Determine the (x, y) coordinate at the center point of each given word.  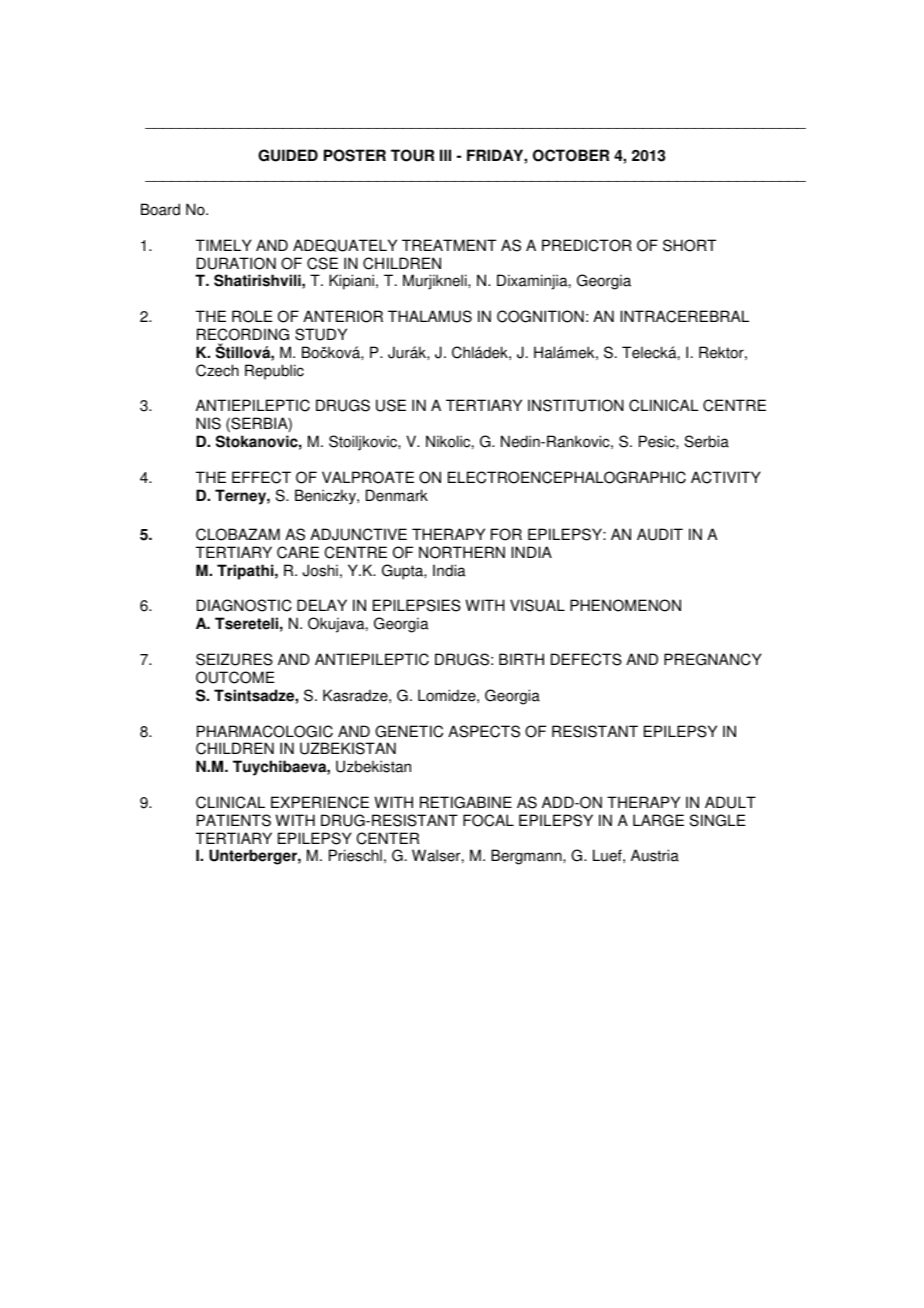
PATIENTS (234, 820)
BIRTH (521, 659)
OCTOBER (571, 155)
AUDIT (660, 534)
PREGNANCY (713, 659)
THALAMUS (430, 316)
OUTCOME (235, 677)
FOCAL (488, 820)
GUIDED (288, 155)
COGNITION (540, 316)
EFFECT (261, 477)
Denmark (397, 495)
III (445, 155)
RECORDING (243, 334)
